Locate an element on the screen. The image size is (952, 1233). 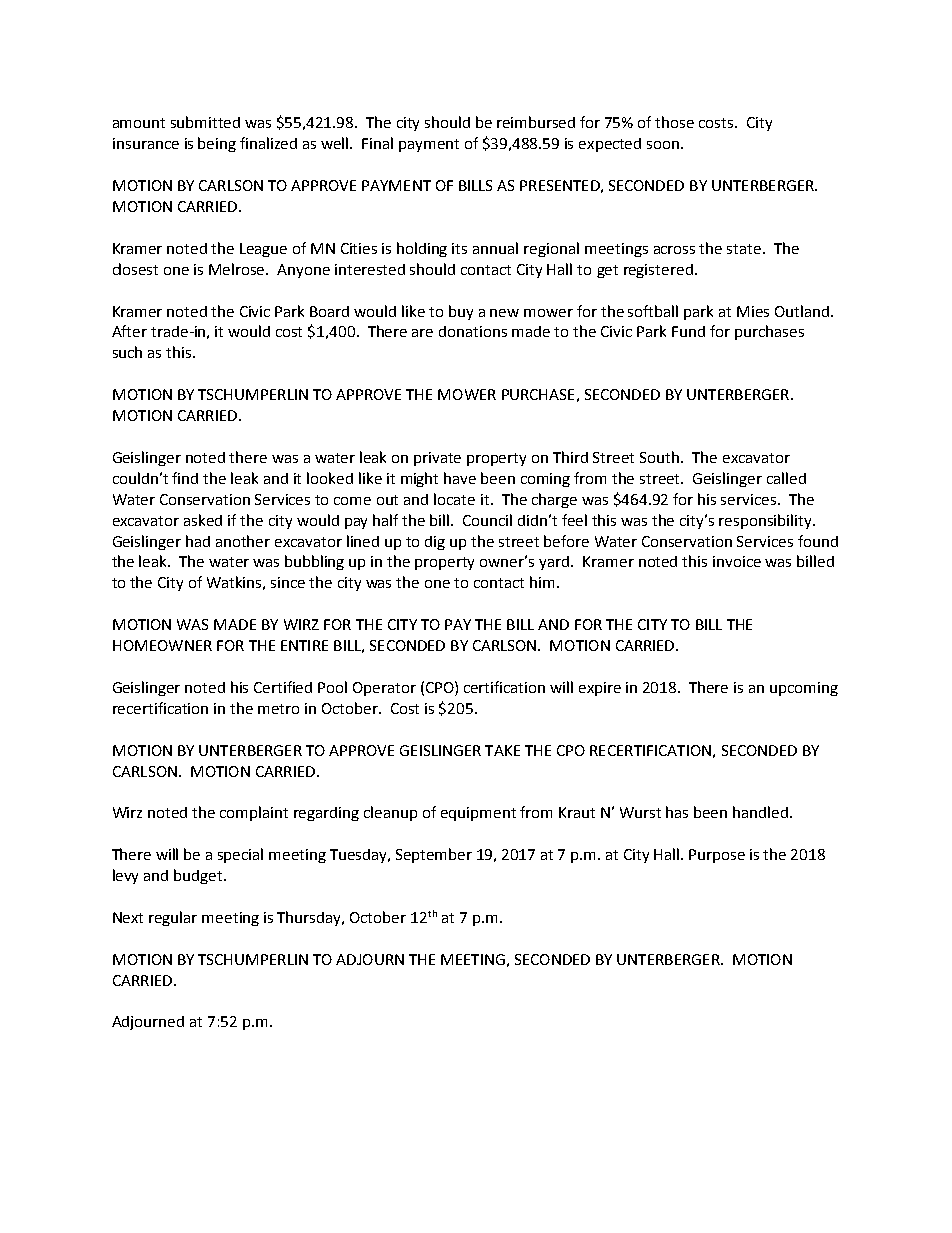
September is located at coordinates (434, 855).
